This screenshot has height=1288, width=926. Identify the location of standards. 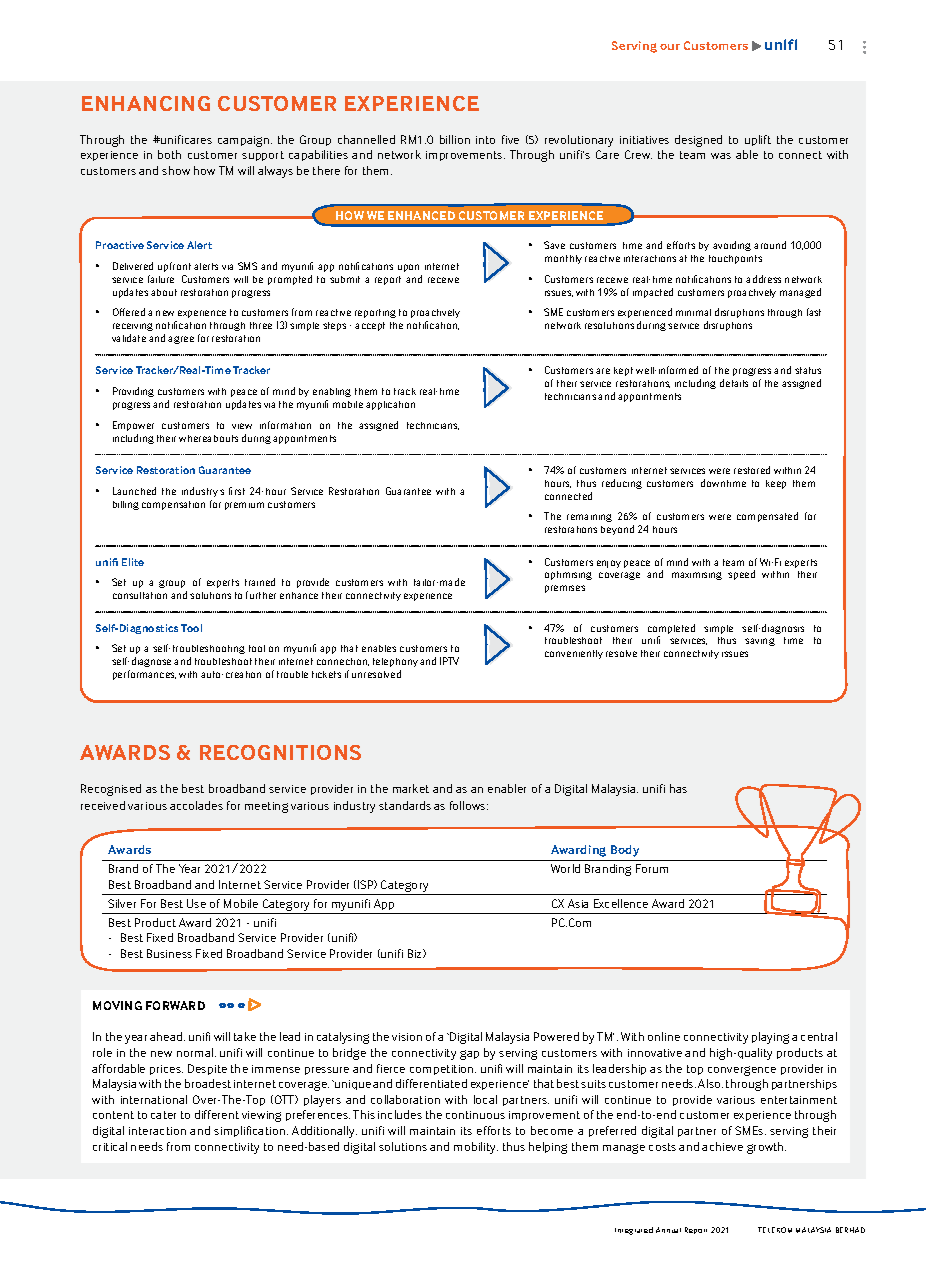
(405, 805).
